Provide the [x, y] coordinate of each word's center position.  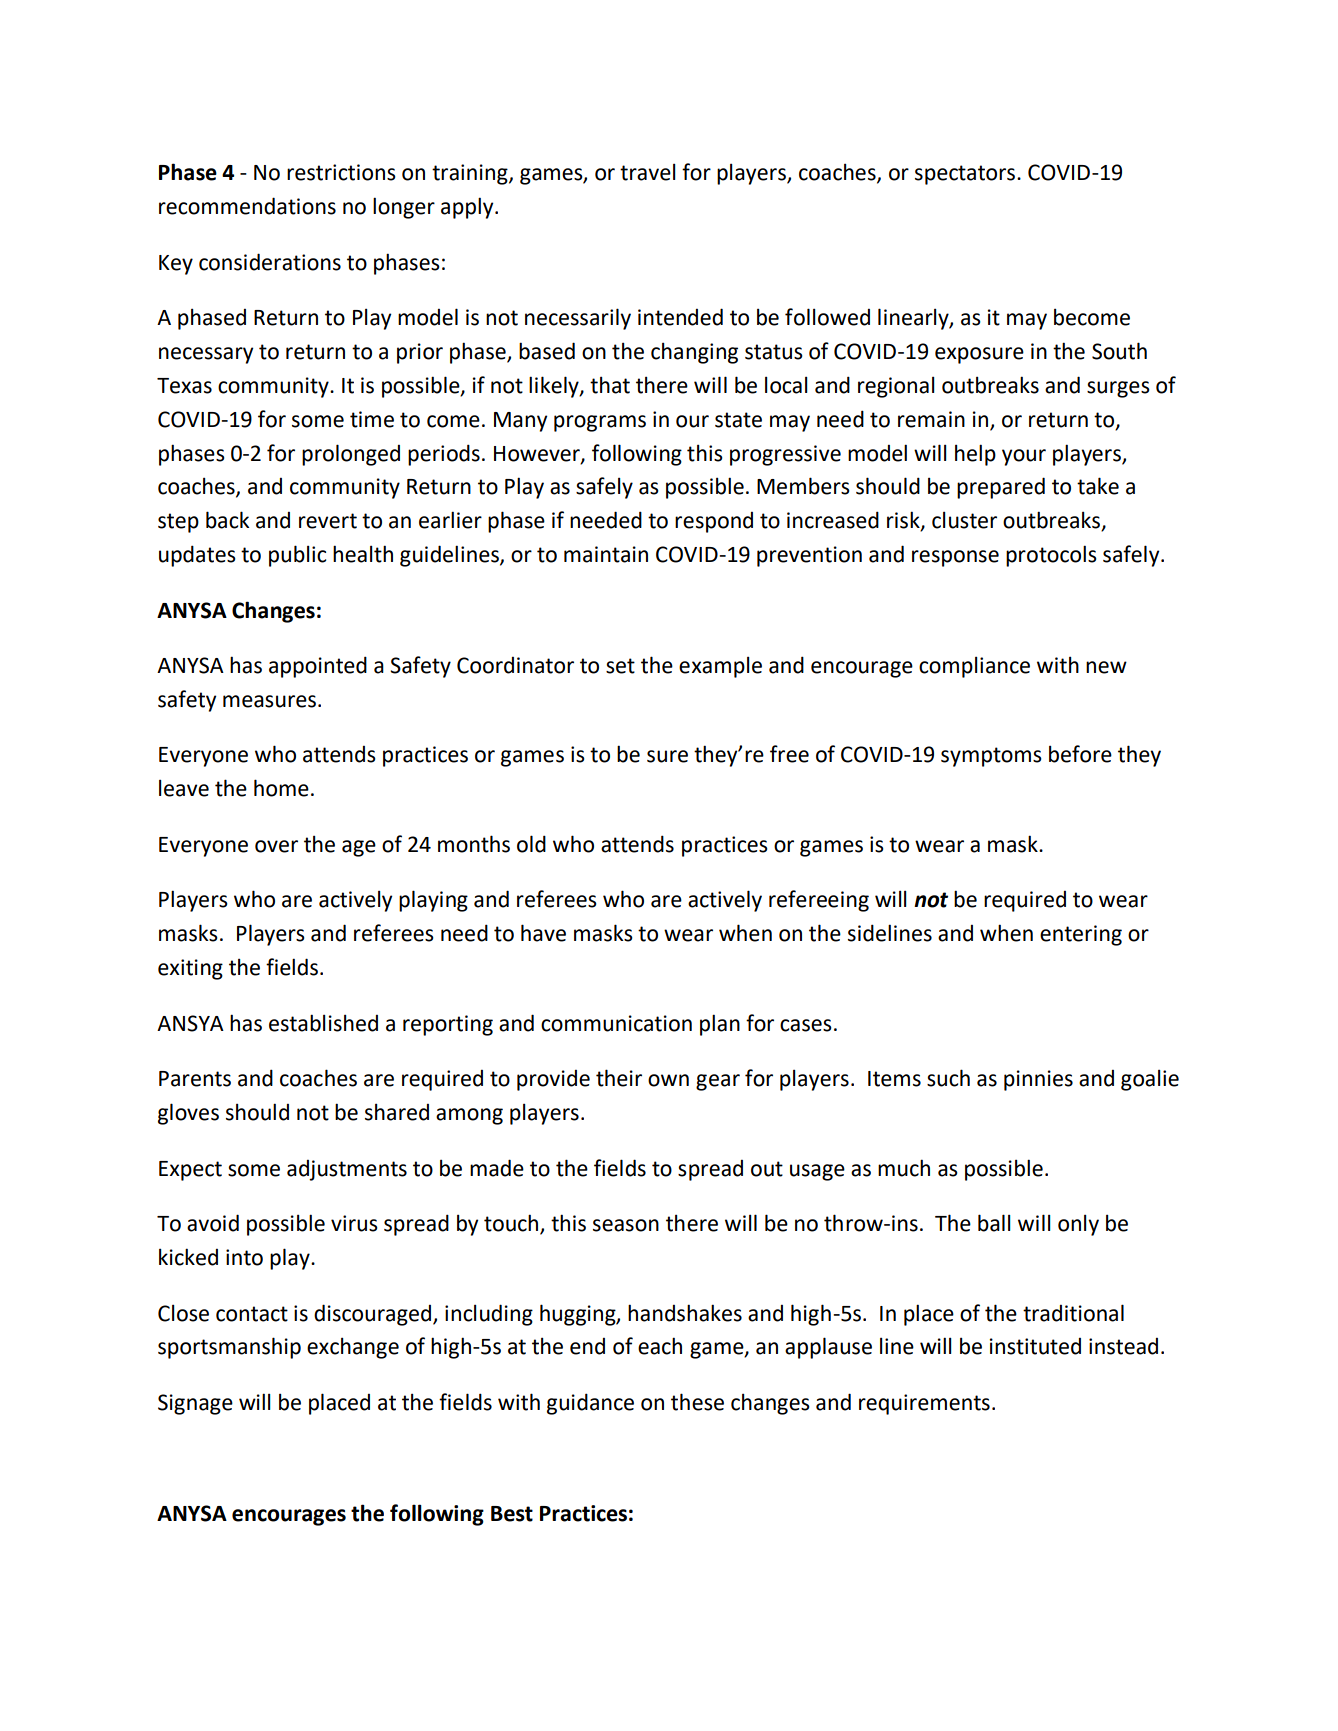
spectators [966, 175]
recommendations [247, 206]
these [697, 1402]
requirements [924, 1404]
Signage [195, 1404]
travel [648, 172]
